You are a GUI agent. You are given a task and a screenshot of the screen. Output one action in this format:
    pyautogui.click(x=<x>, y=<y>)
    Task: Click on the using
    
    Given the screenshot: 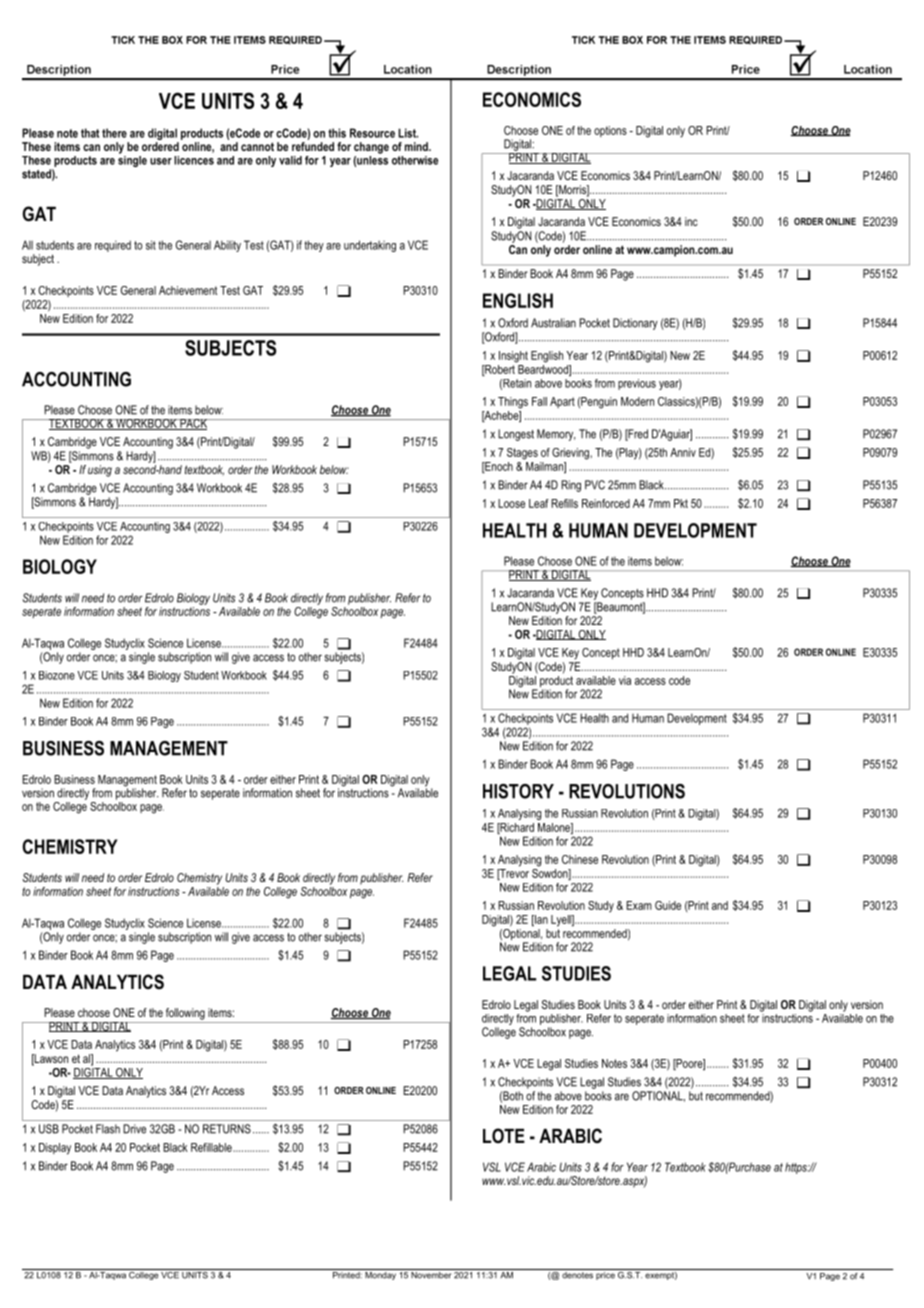 What is the action you would take?
    pyautogui.click(x=100, y=471)
